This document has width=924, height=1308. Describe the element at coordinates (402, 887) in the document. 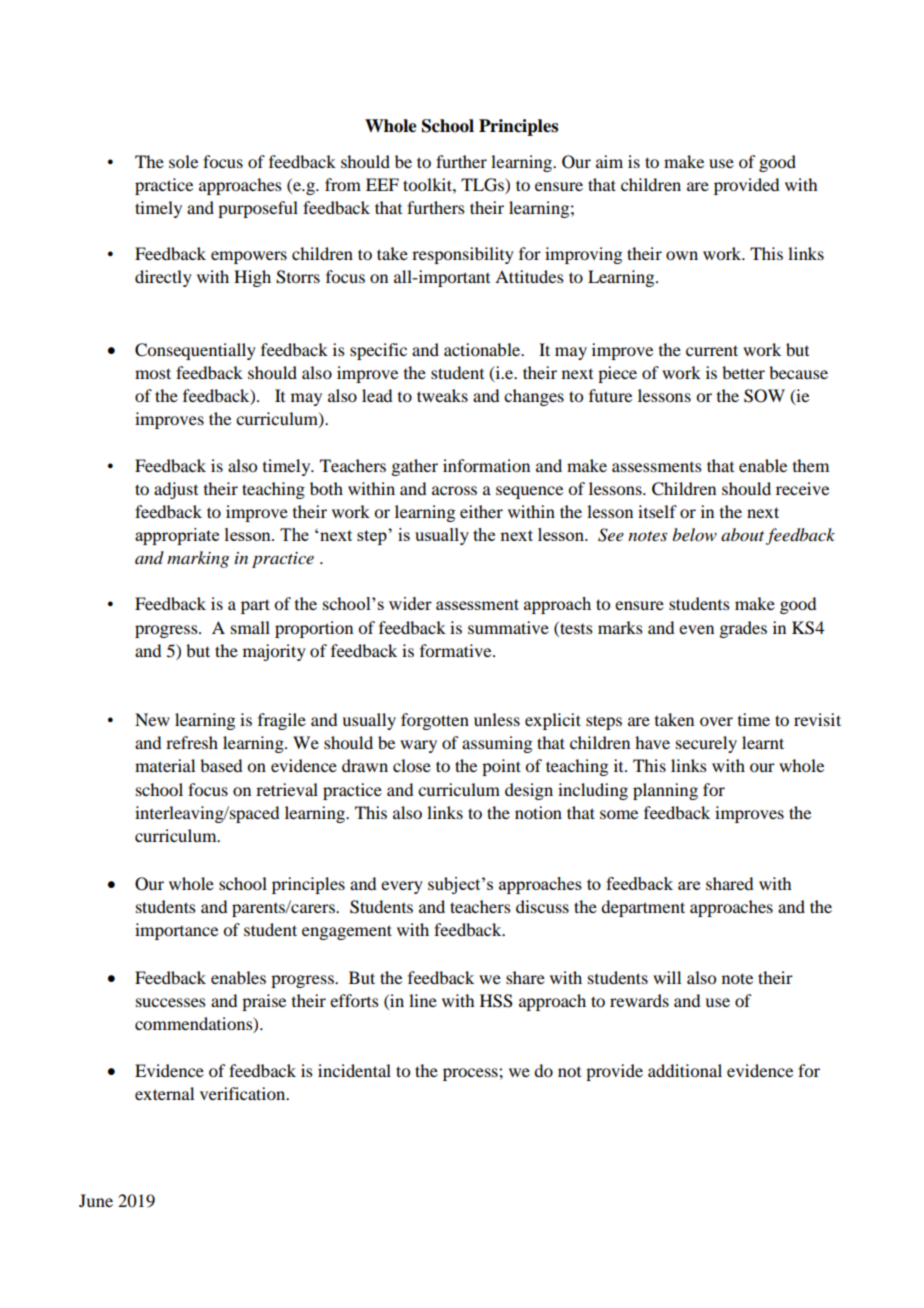

I see `every` at that location.
